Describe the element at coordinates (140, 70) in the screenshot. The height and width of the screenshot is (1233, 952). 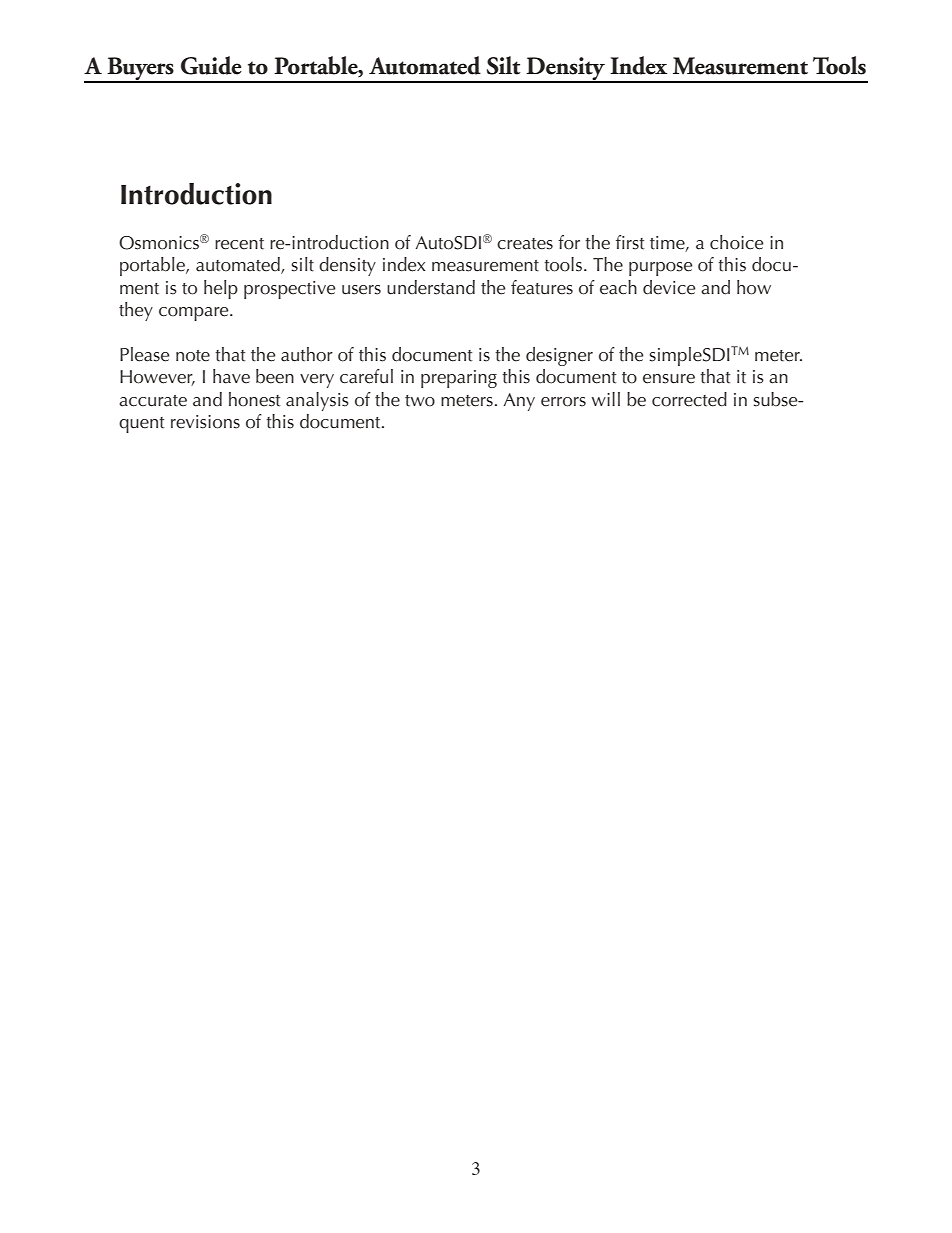
I see `Buyers` at that location.
